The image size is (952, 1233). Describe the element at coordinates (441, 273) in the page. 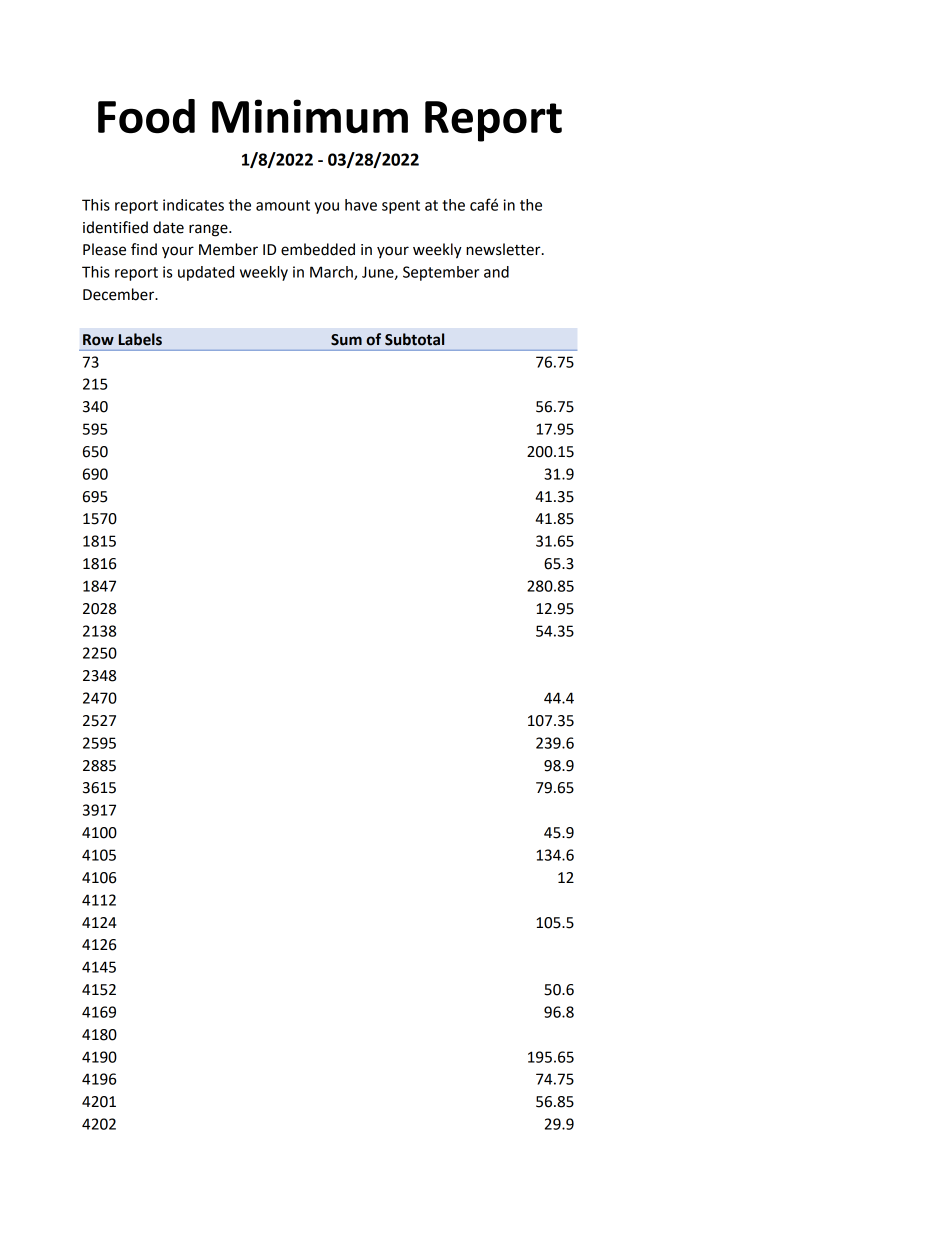

I see `September` at that location.
